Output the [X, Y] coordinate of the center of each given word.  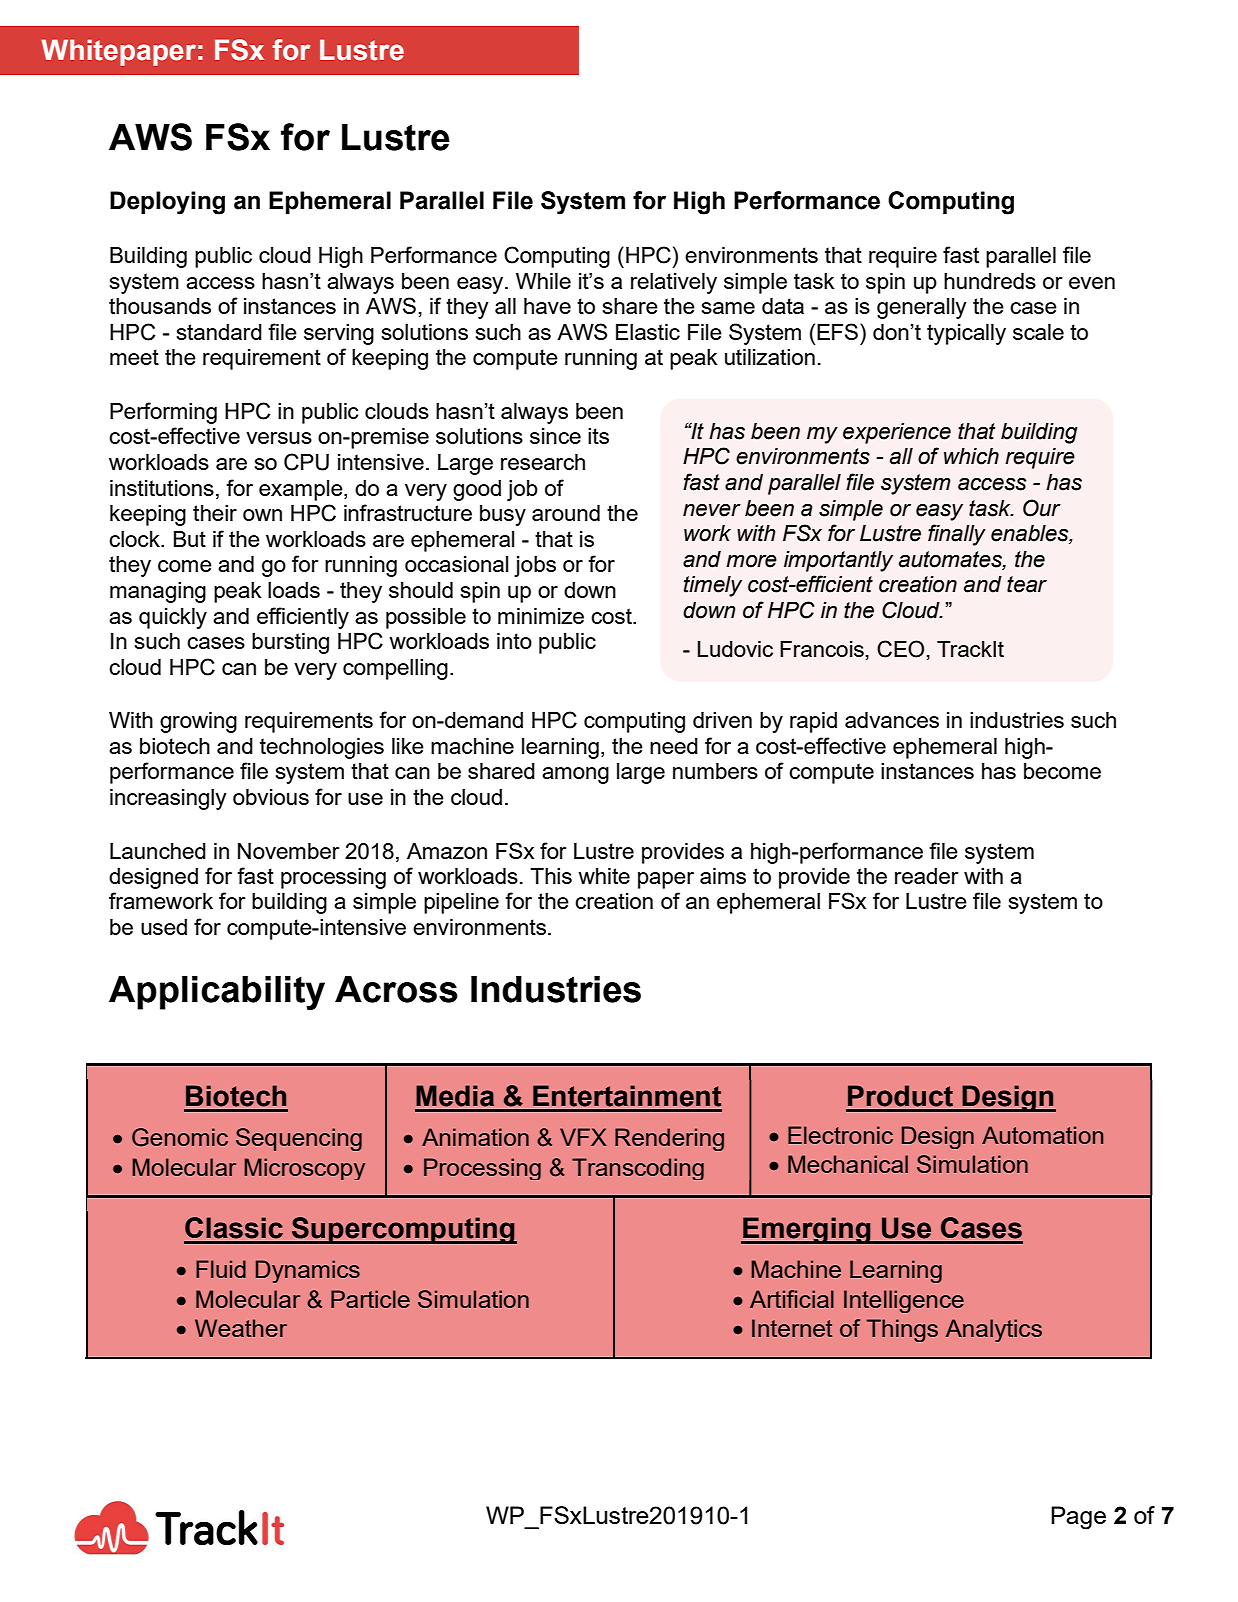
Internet [792, 1328]
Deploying [167, 203]
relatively [674, 283]
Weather [241, 1328]
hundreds [990, 281]
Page [1078, 1518]
